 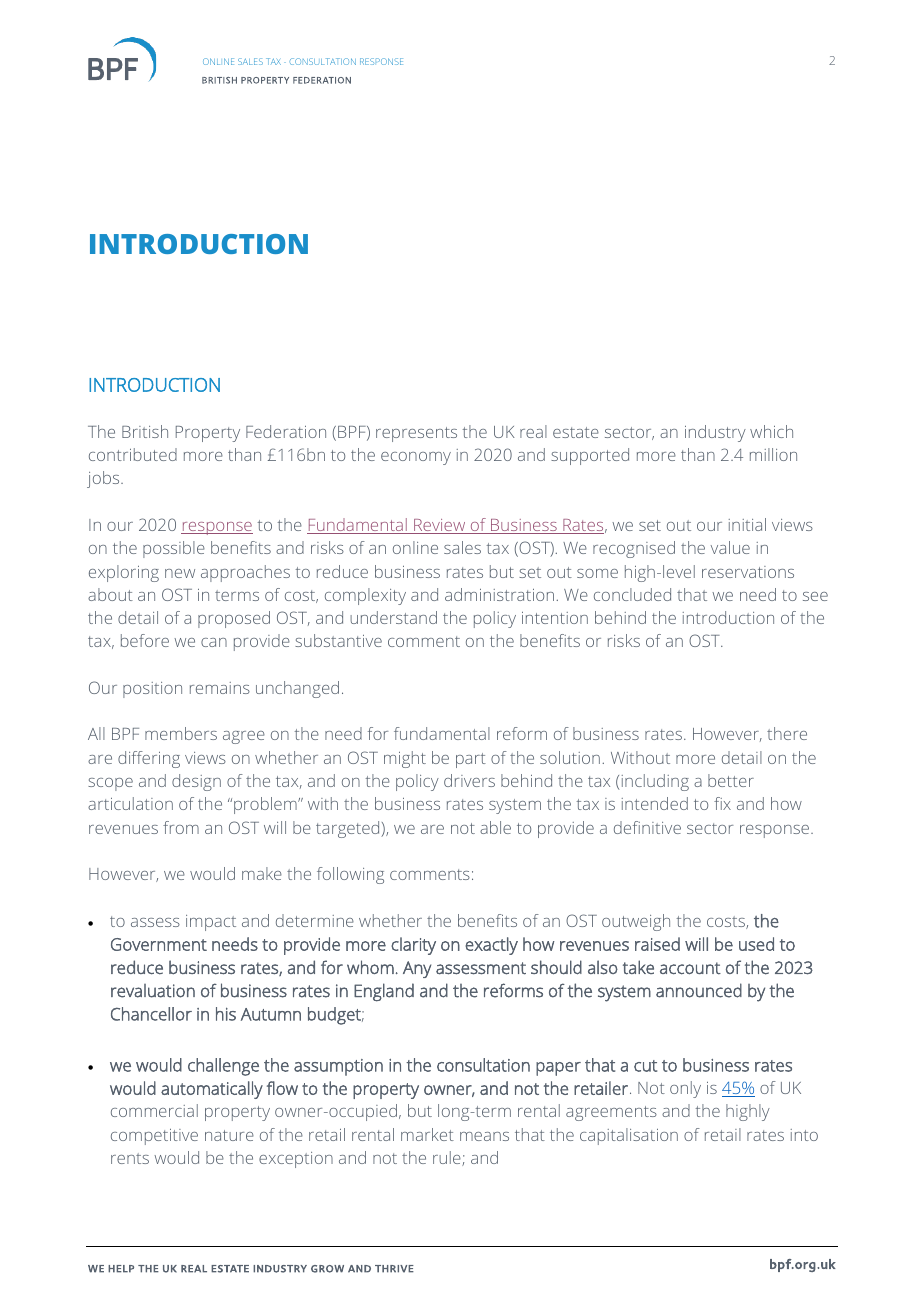 I want to click on used, so click(x=756, y=944).
